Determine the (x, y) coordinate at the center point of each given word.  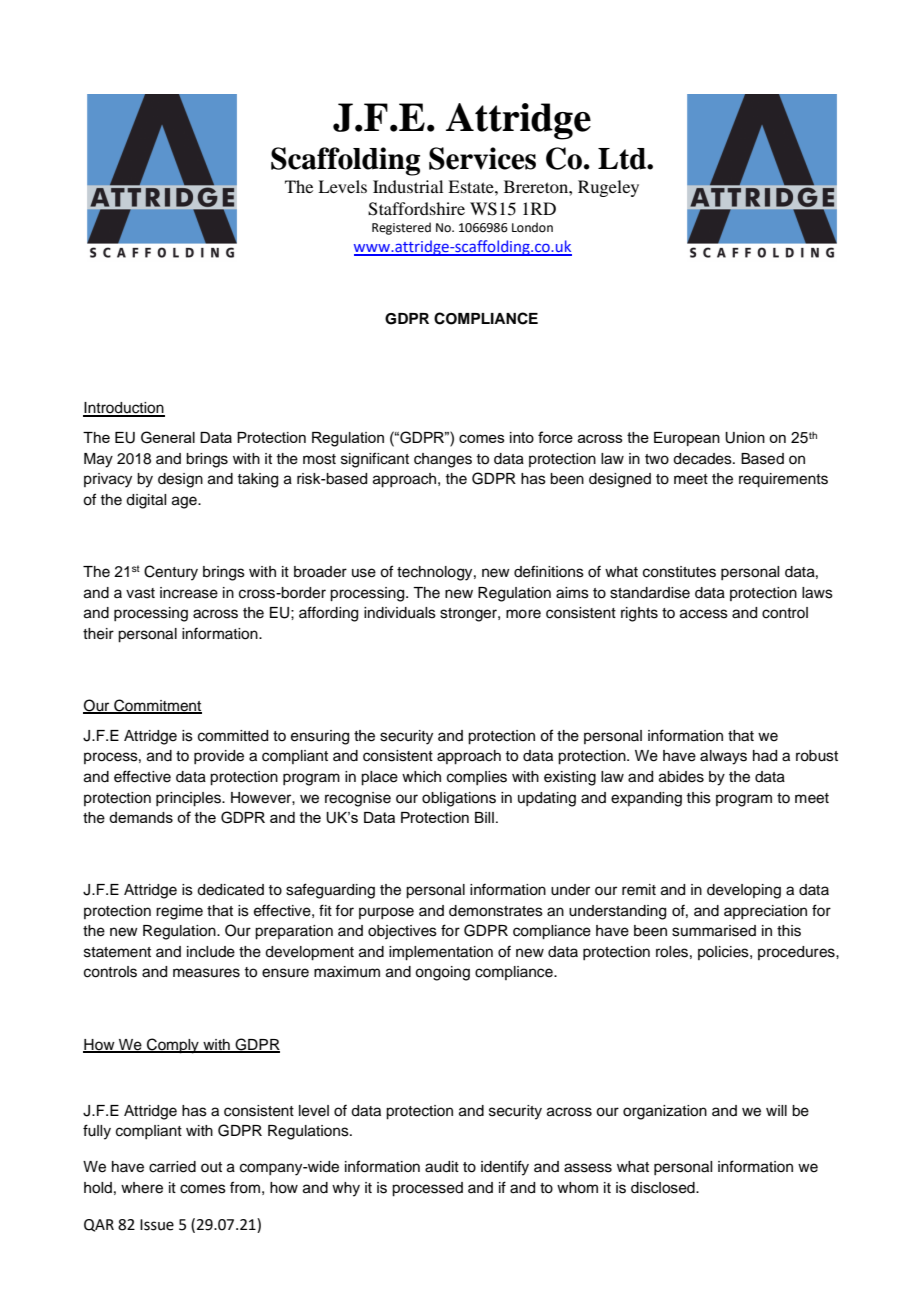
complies (477, 778)
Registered (401, 228)
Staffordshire (416, 209)
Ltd (623, 159)
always (723, 757)
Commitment (157, 706)
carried (172, 1167)
